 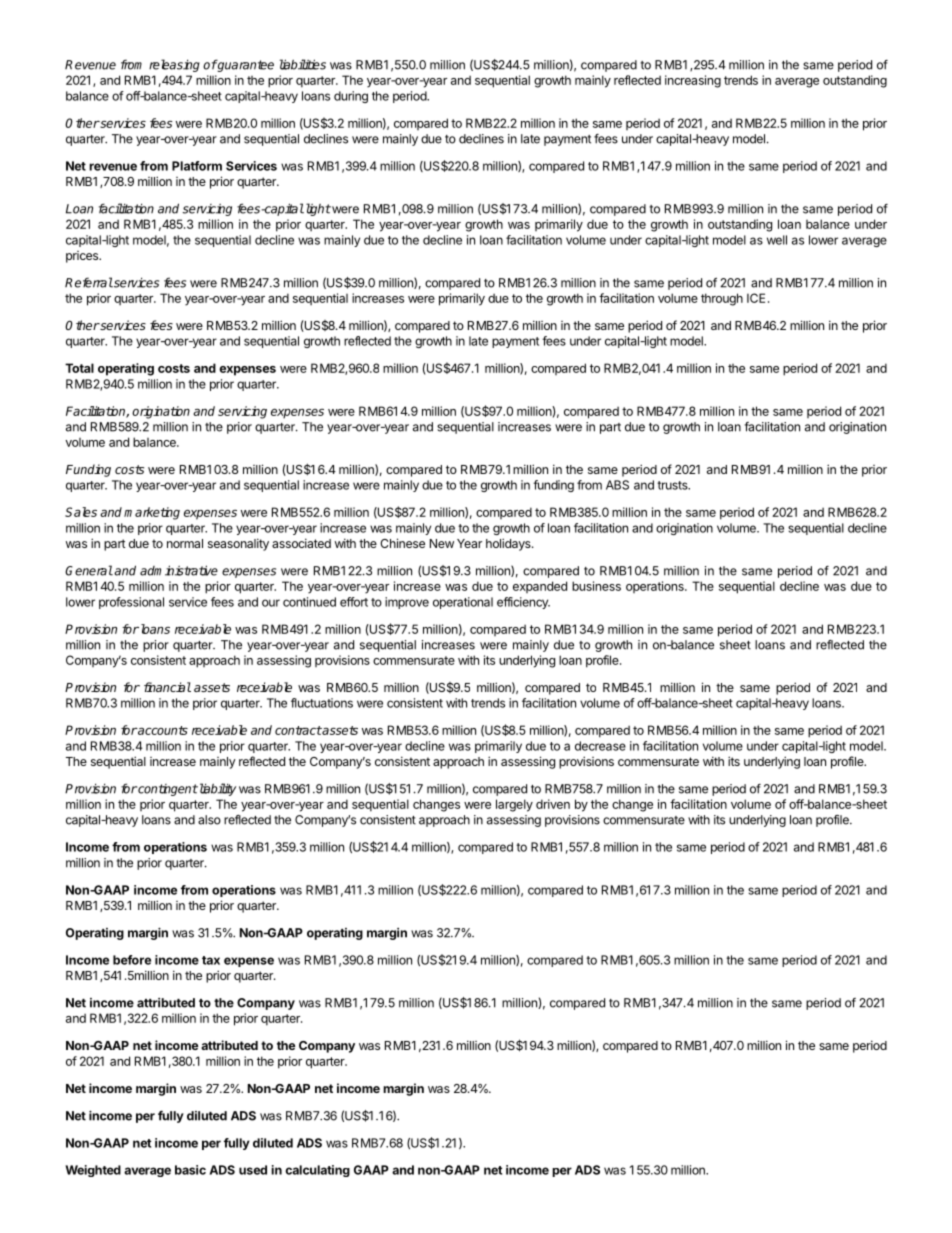 I want to click on basic, so click(x=190, y=1170).
